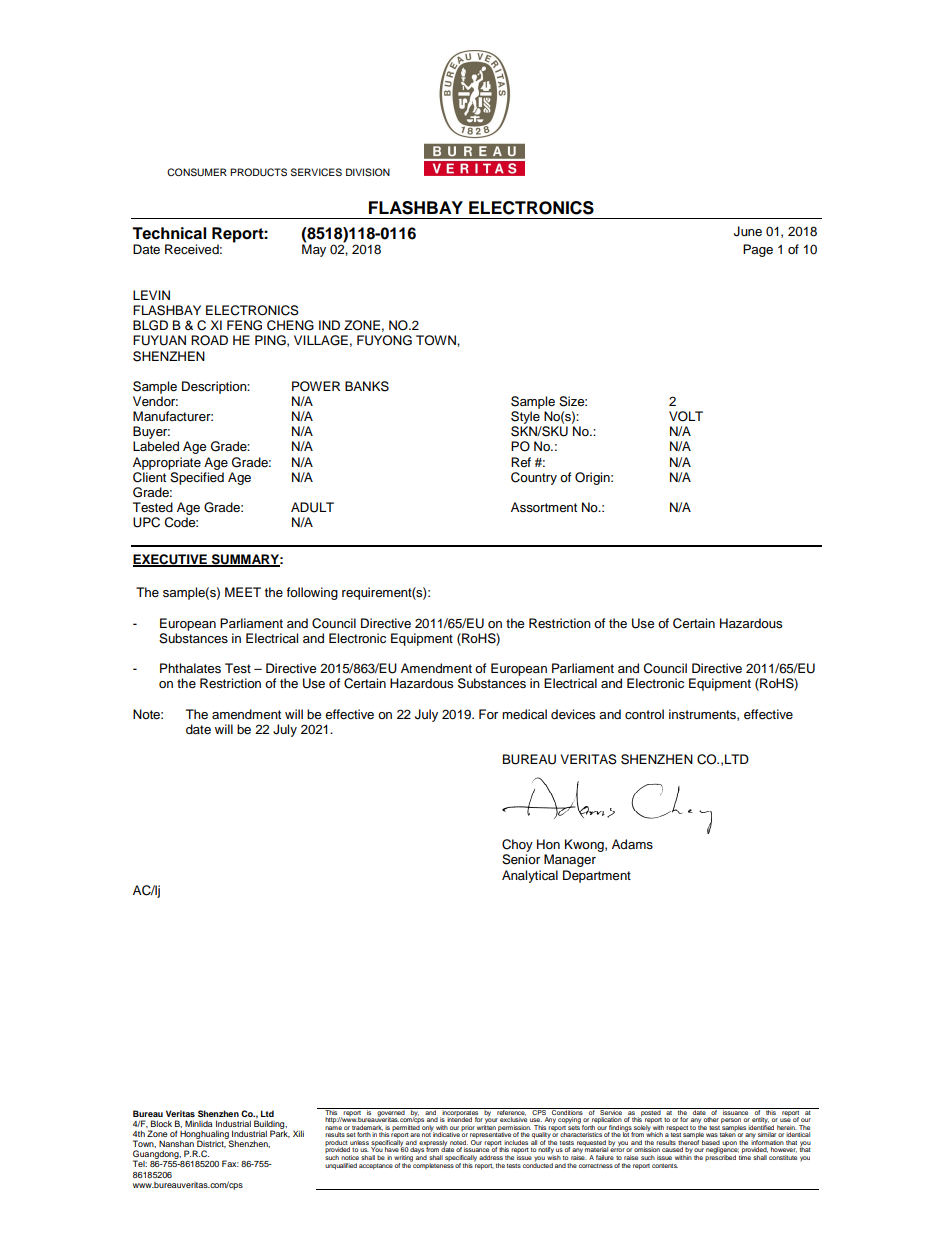  What do you see at coordinates (197, 172) in the screenshot?
I see `CONSUMER` at bounding box center [197, 172].
